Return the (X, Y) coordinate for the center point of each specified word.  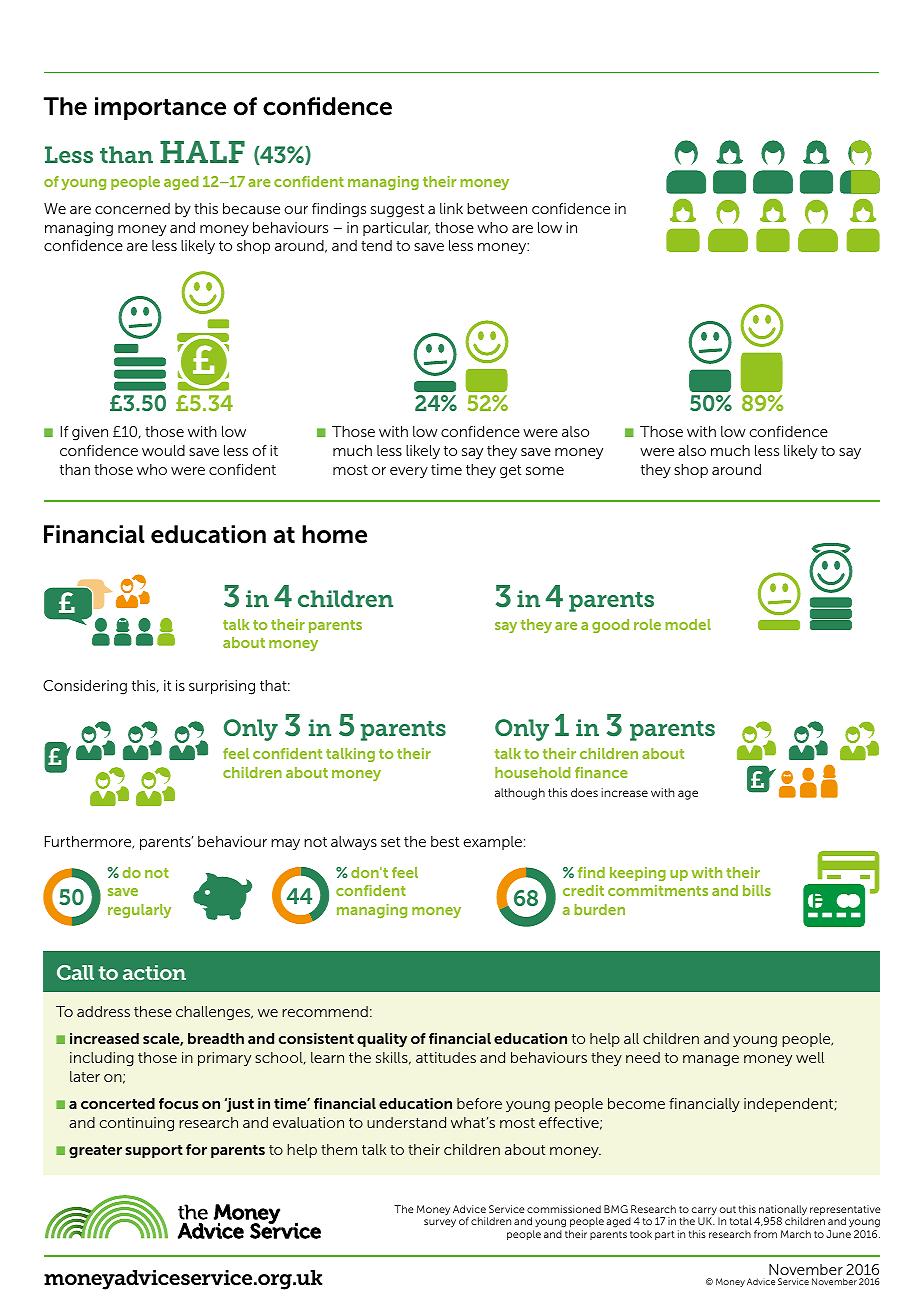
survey (440, 1223)
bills (757, 890)
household (533, 772)
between (497, 208)
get (511, 472)
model (688, 624)
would (163, 450)
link (451, 208)
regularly (139, 911)
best (445, 841)
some (545, 471)
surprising (222, 687)
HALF (202, 152)
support (154, 1151)
